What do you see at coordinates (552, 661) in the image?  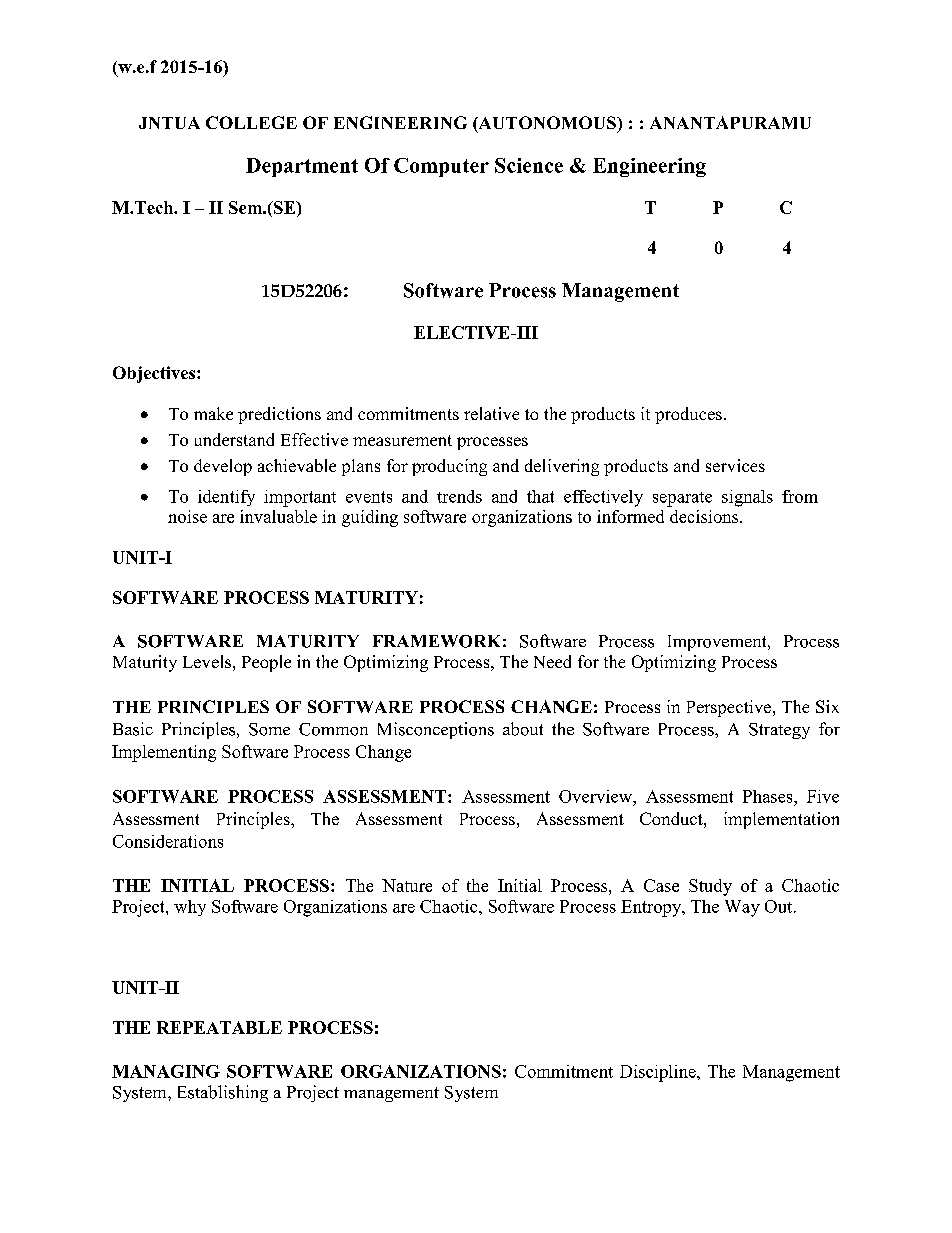 I see `Need` at bounding box center [552, 661].
